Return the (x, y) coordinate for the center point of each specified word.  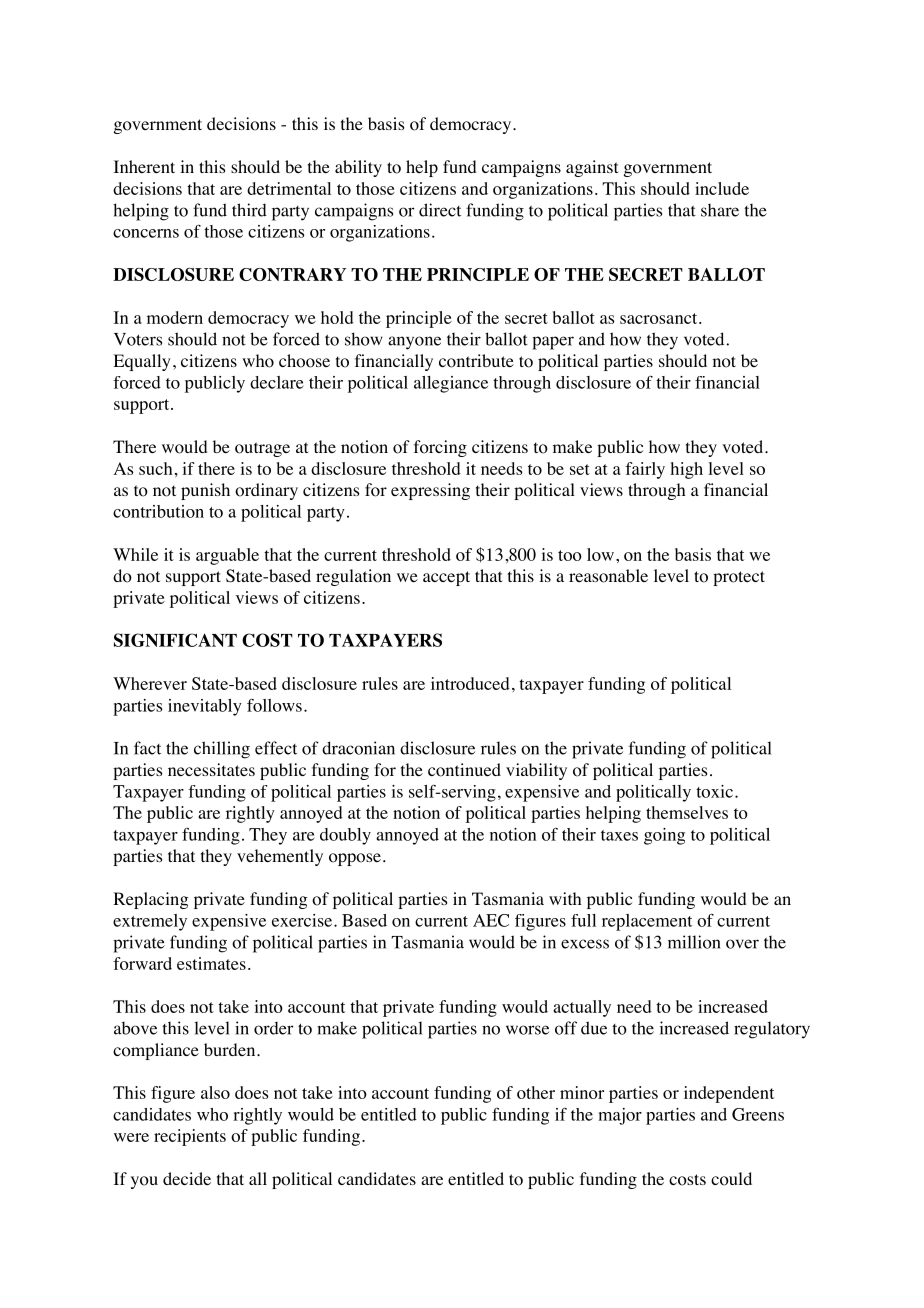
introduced (470, 683)
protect (739, 578)
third (249, 210)
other (536, 1092)
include (722, 188)
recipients (190, 1137)
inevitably (205, 707)
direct (440, 210)
